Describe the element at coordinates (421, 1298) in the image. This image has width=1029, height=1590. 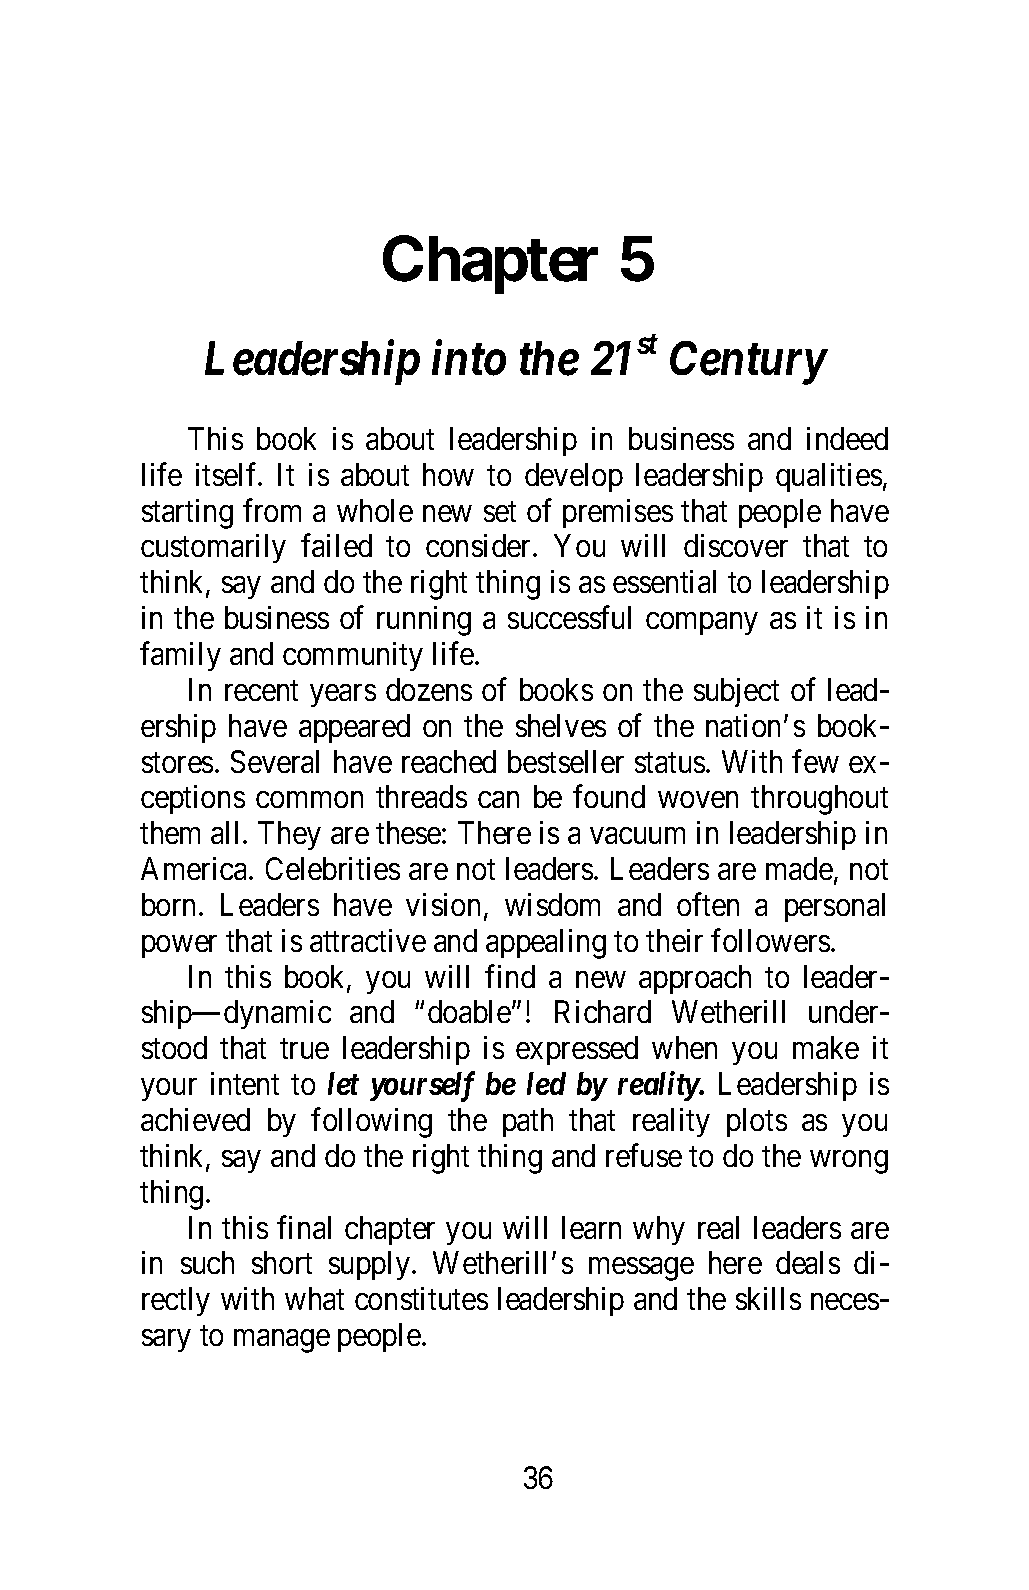
I see `constitutes` at that location.
